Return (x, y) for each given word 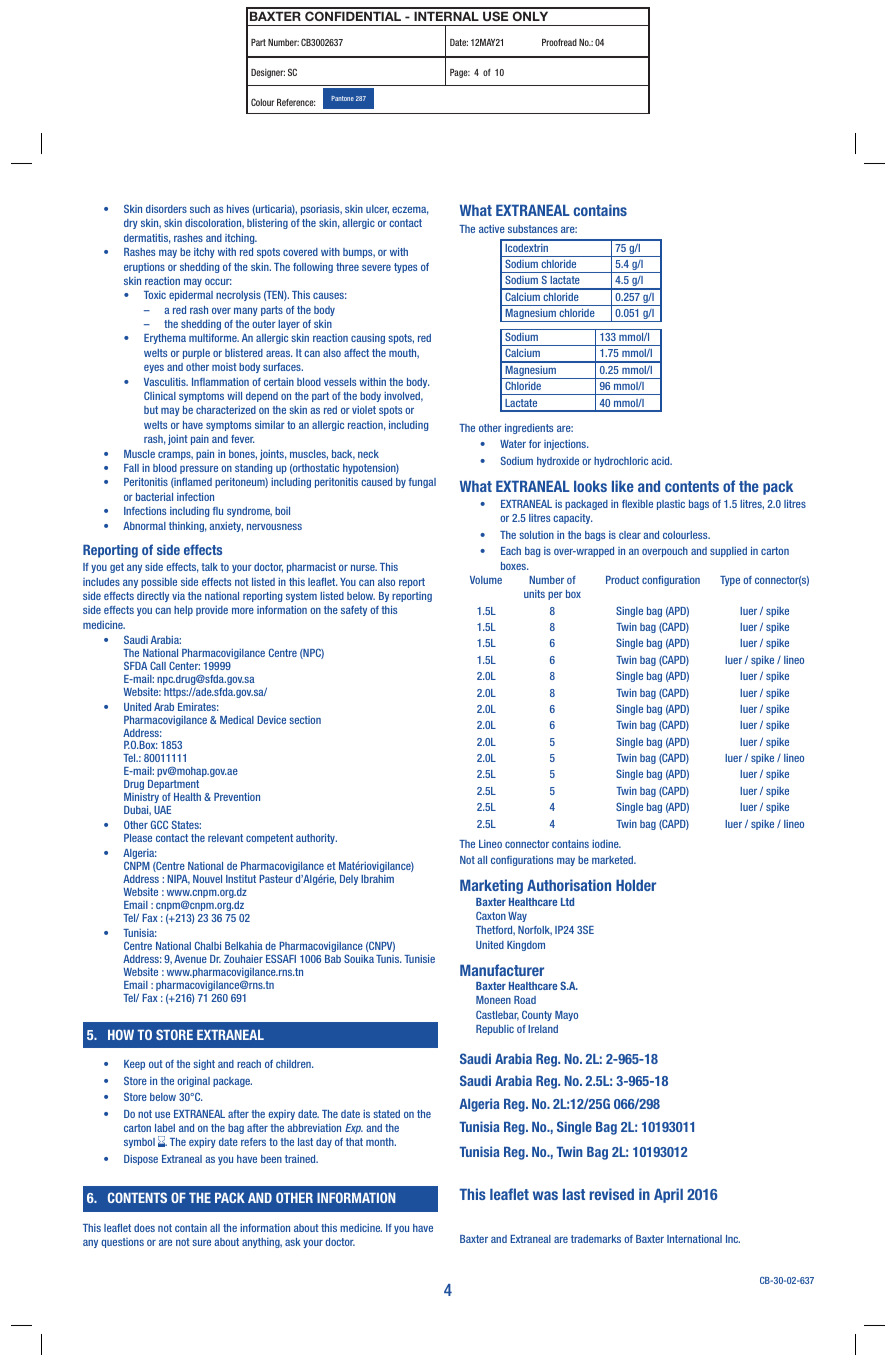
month (381, 1142)
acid (661, 461)
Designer (268, 73)
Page (460, 73)
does (144, 1228)
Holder (636, 885)
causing (368, 339)
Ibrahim (377, 879)
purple (196, 354)
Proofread (559, 42)
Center (184, 665)
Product (622, 580)
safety (354, 611)
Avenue (190, 959)
